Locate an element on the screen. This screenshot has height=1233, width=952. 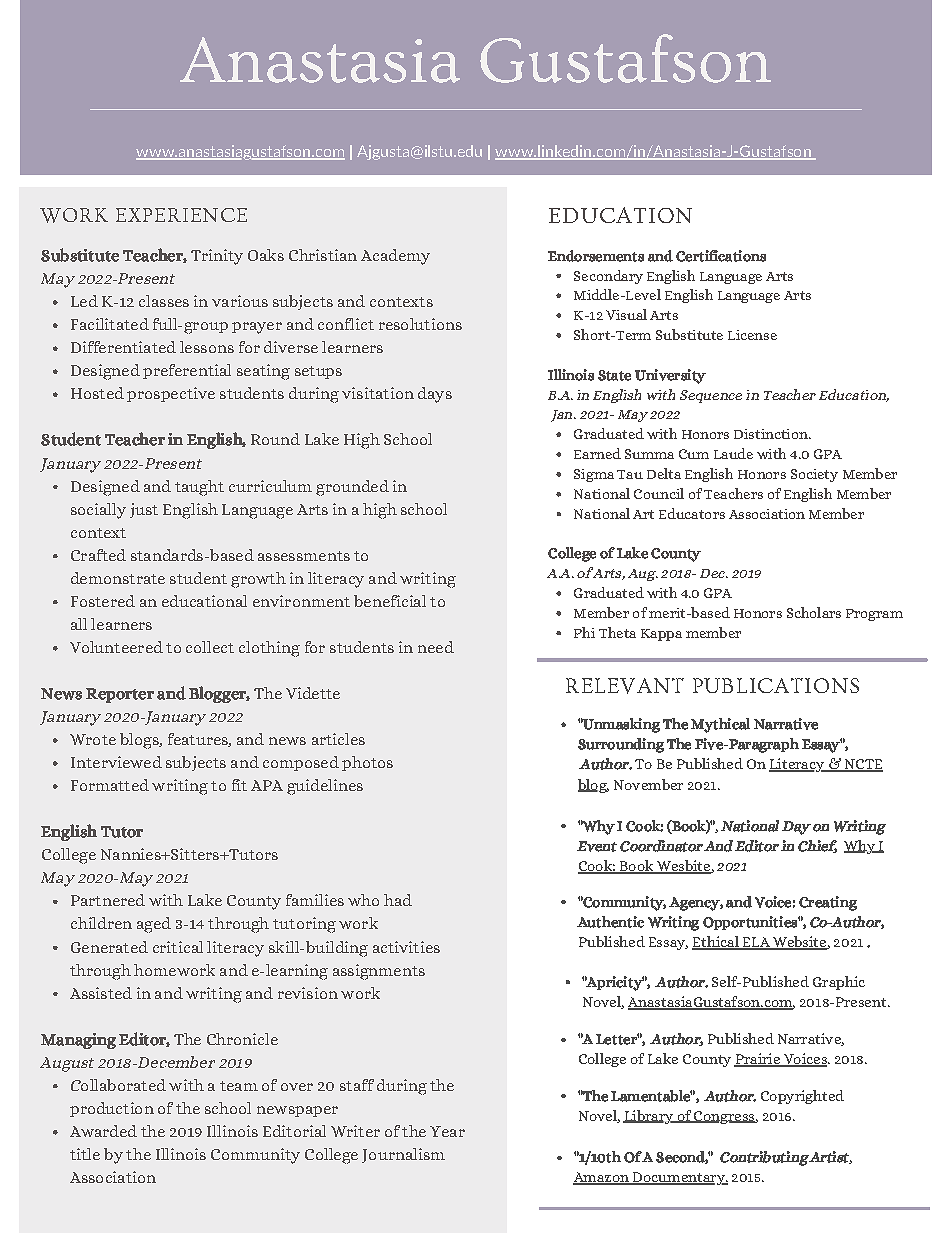
Chief is located at coordinates (817, 846).
